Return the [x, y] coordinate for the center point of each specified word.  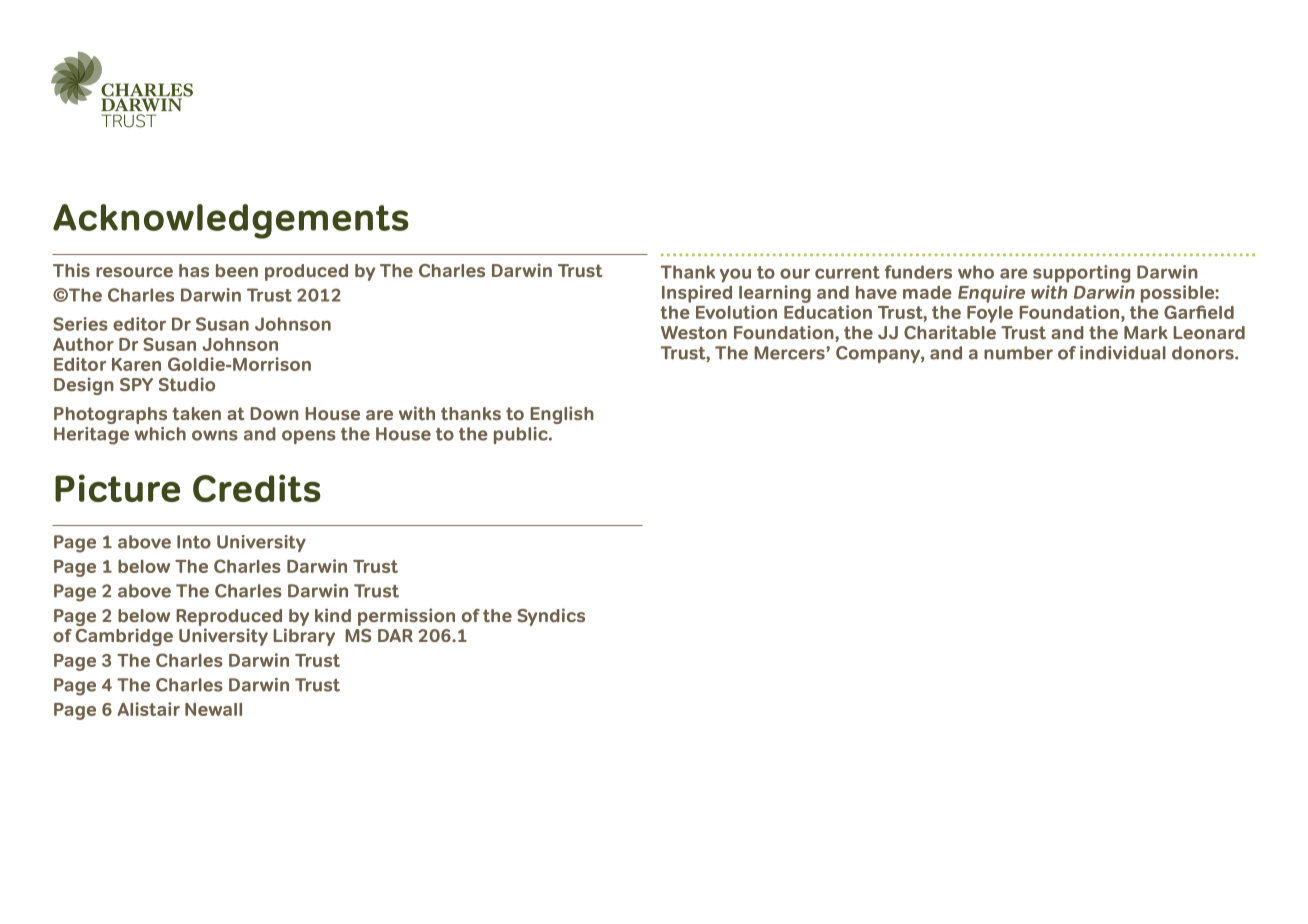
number [1018, 353]
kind [333, 615]
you [735, 275]
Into [194, 542]
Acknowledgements [231, 221]
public [522, 435]
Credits [257, 488]
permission [406, 617]
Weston [694, 332]
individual [1123, 353]
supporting [1081, 274]
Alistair [148, 709]
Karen [136, 364]
